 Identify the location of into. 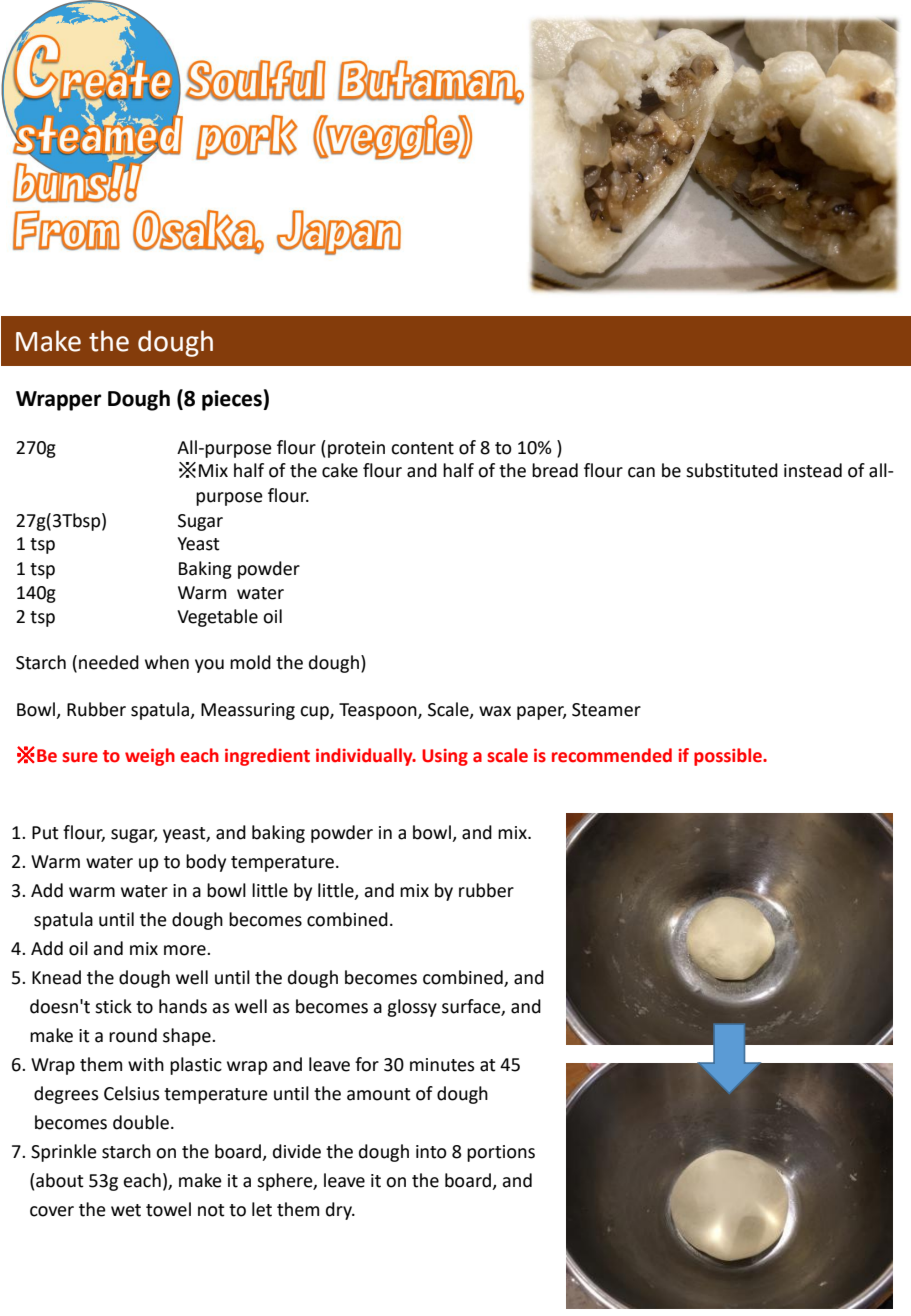
(431, 1152).
